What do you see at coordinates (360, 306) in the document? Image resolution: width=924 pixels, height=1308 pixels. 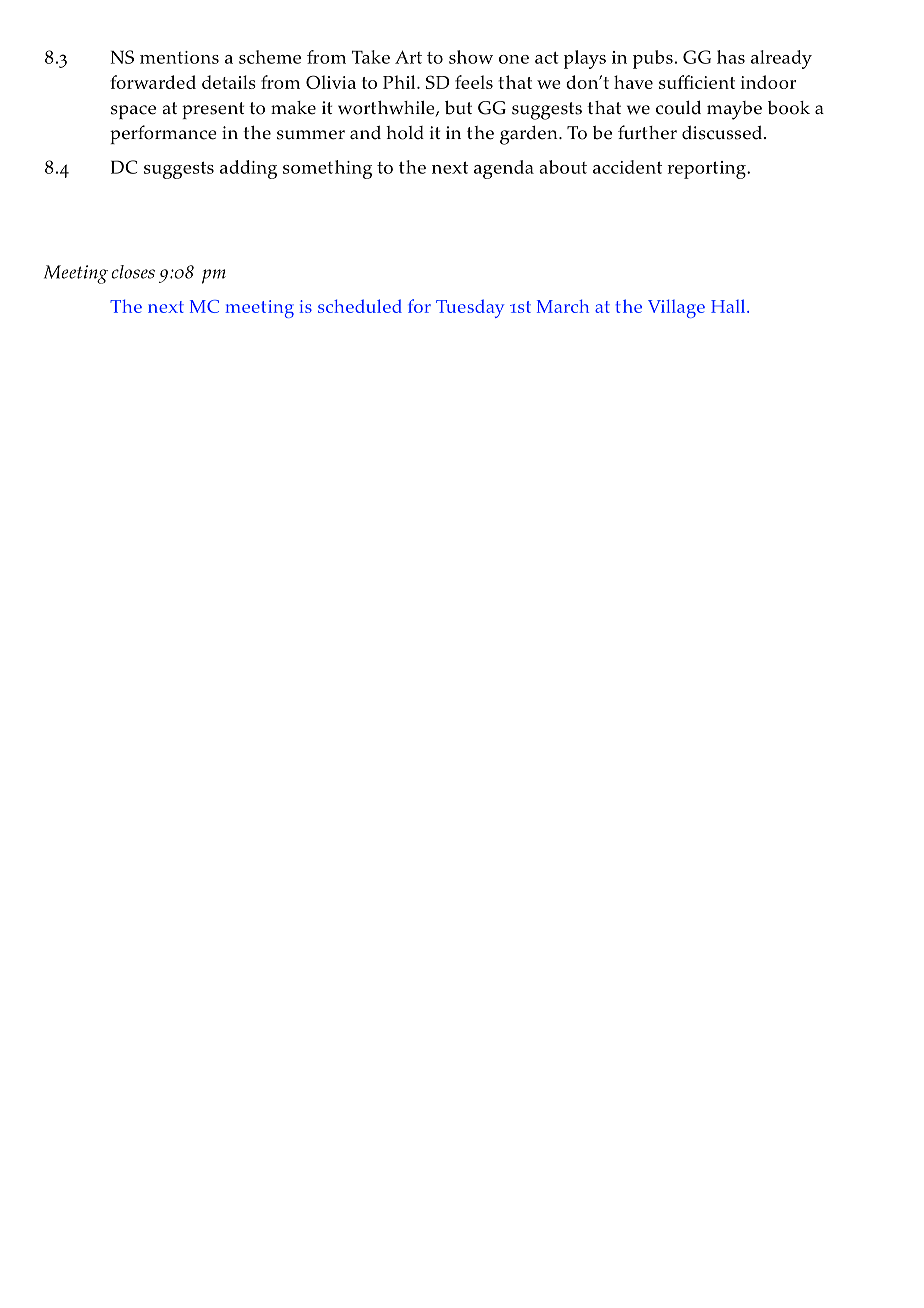 I see `scheduled` at bounding box center [360, 306].
